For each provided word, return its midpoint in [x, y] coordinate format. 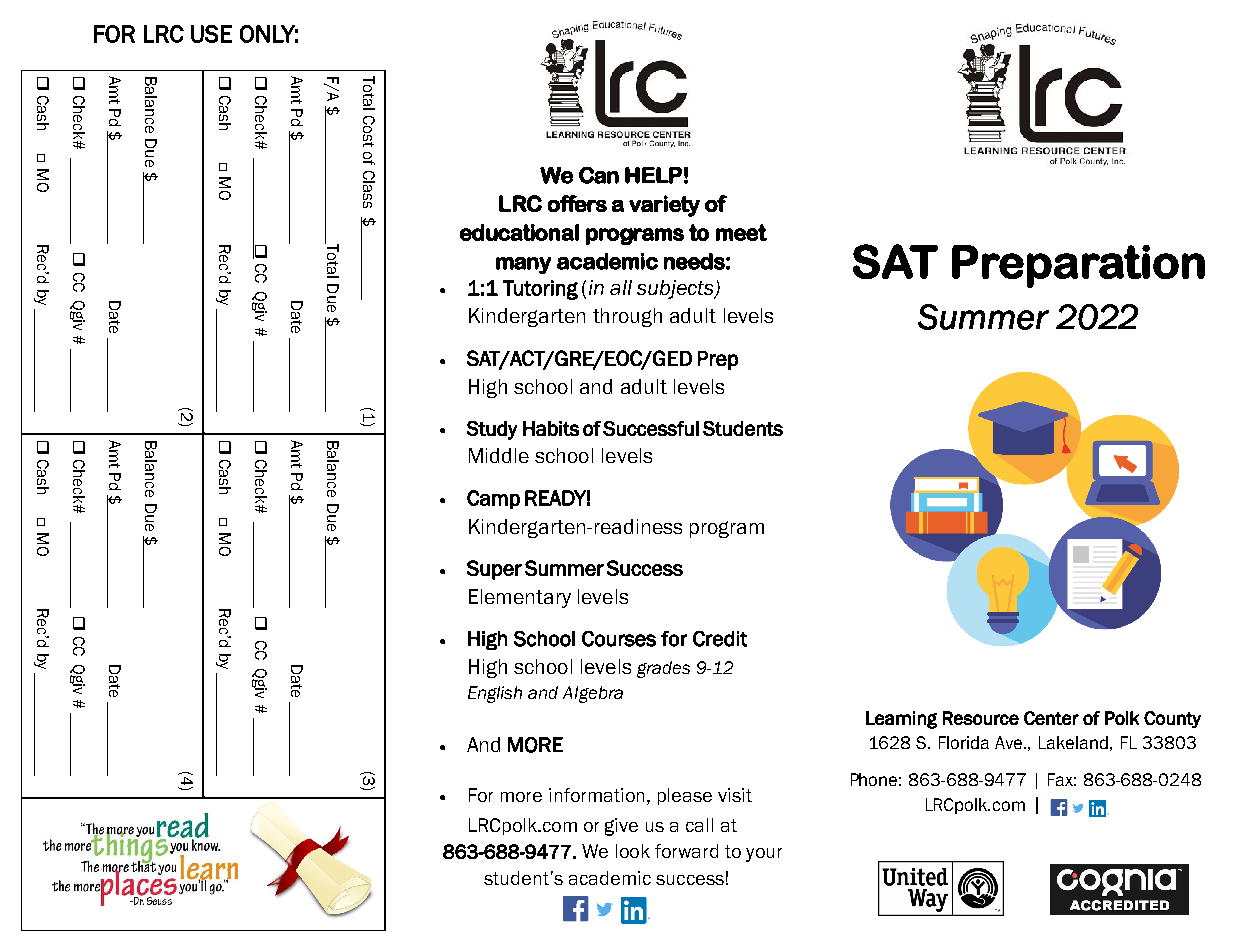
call [699, 825]
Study [492, 430]
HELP [653, 175]
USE [211, 34]
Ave [1010, 742]
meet [741, 232]
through [627, 317]
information [596, 795]
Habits [551, 428]
